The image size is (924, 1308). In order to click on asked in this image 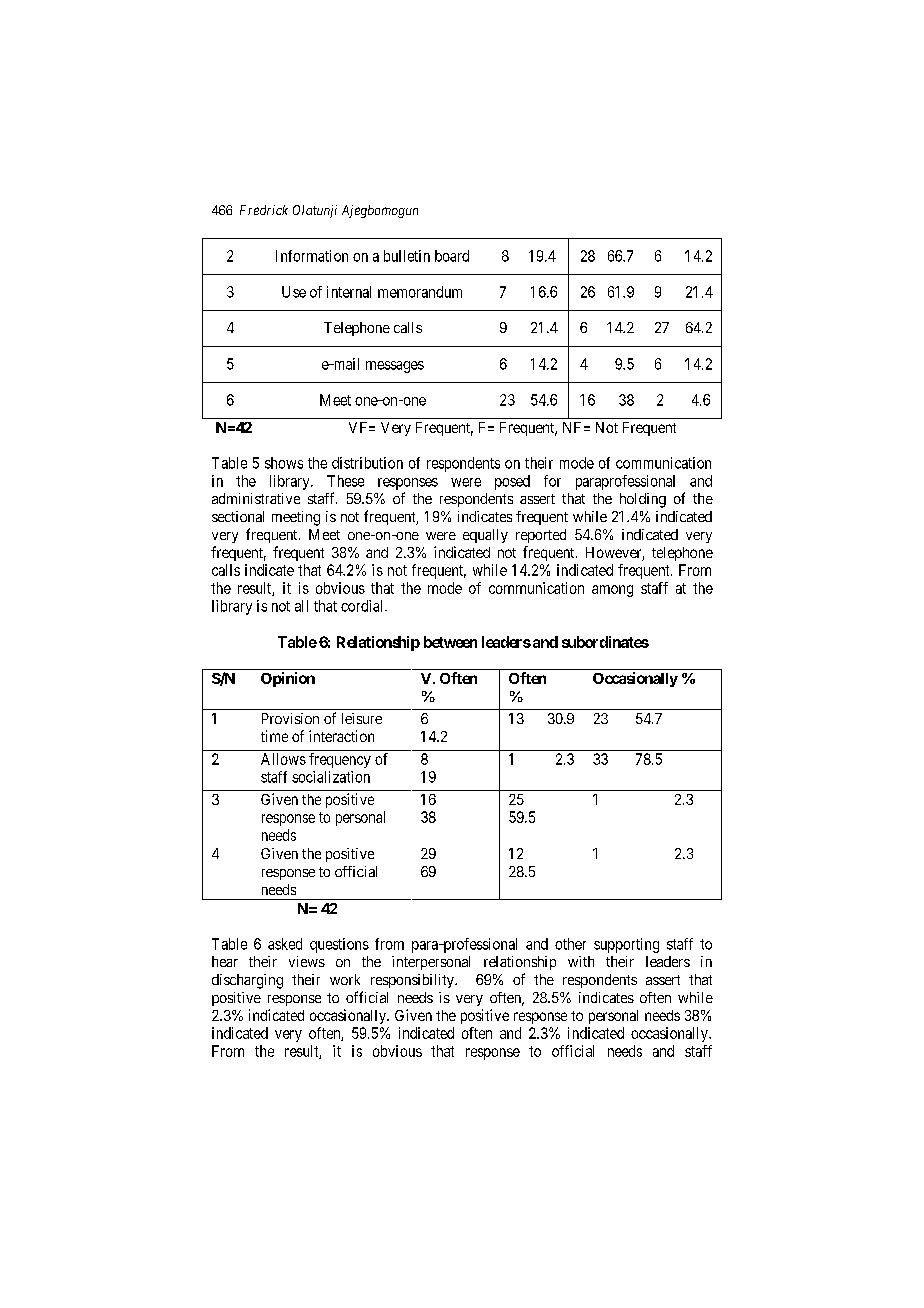, I will do `click(285, 944)`.
